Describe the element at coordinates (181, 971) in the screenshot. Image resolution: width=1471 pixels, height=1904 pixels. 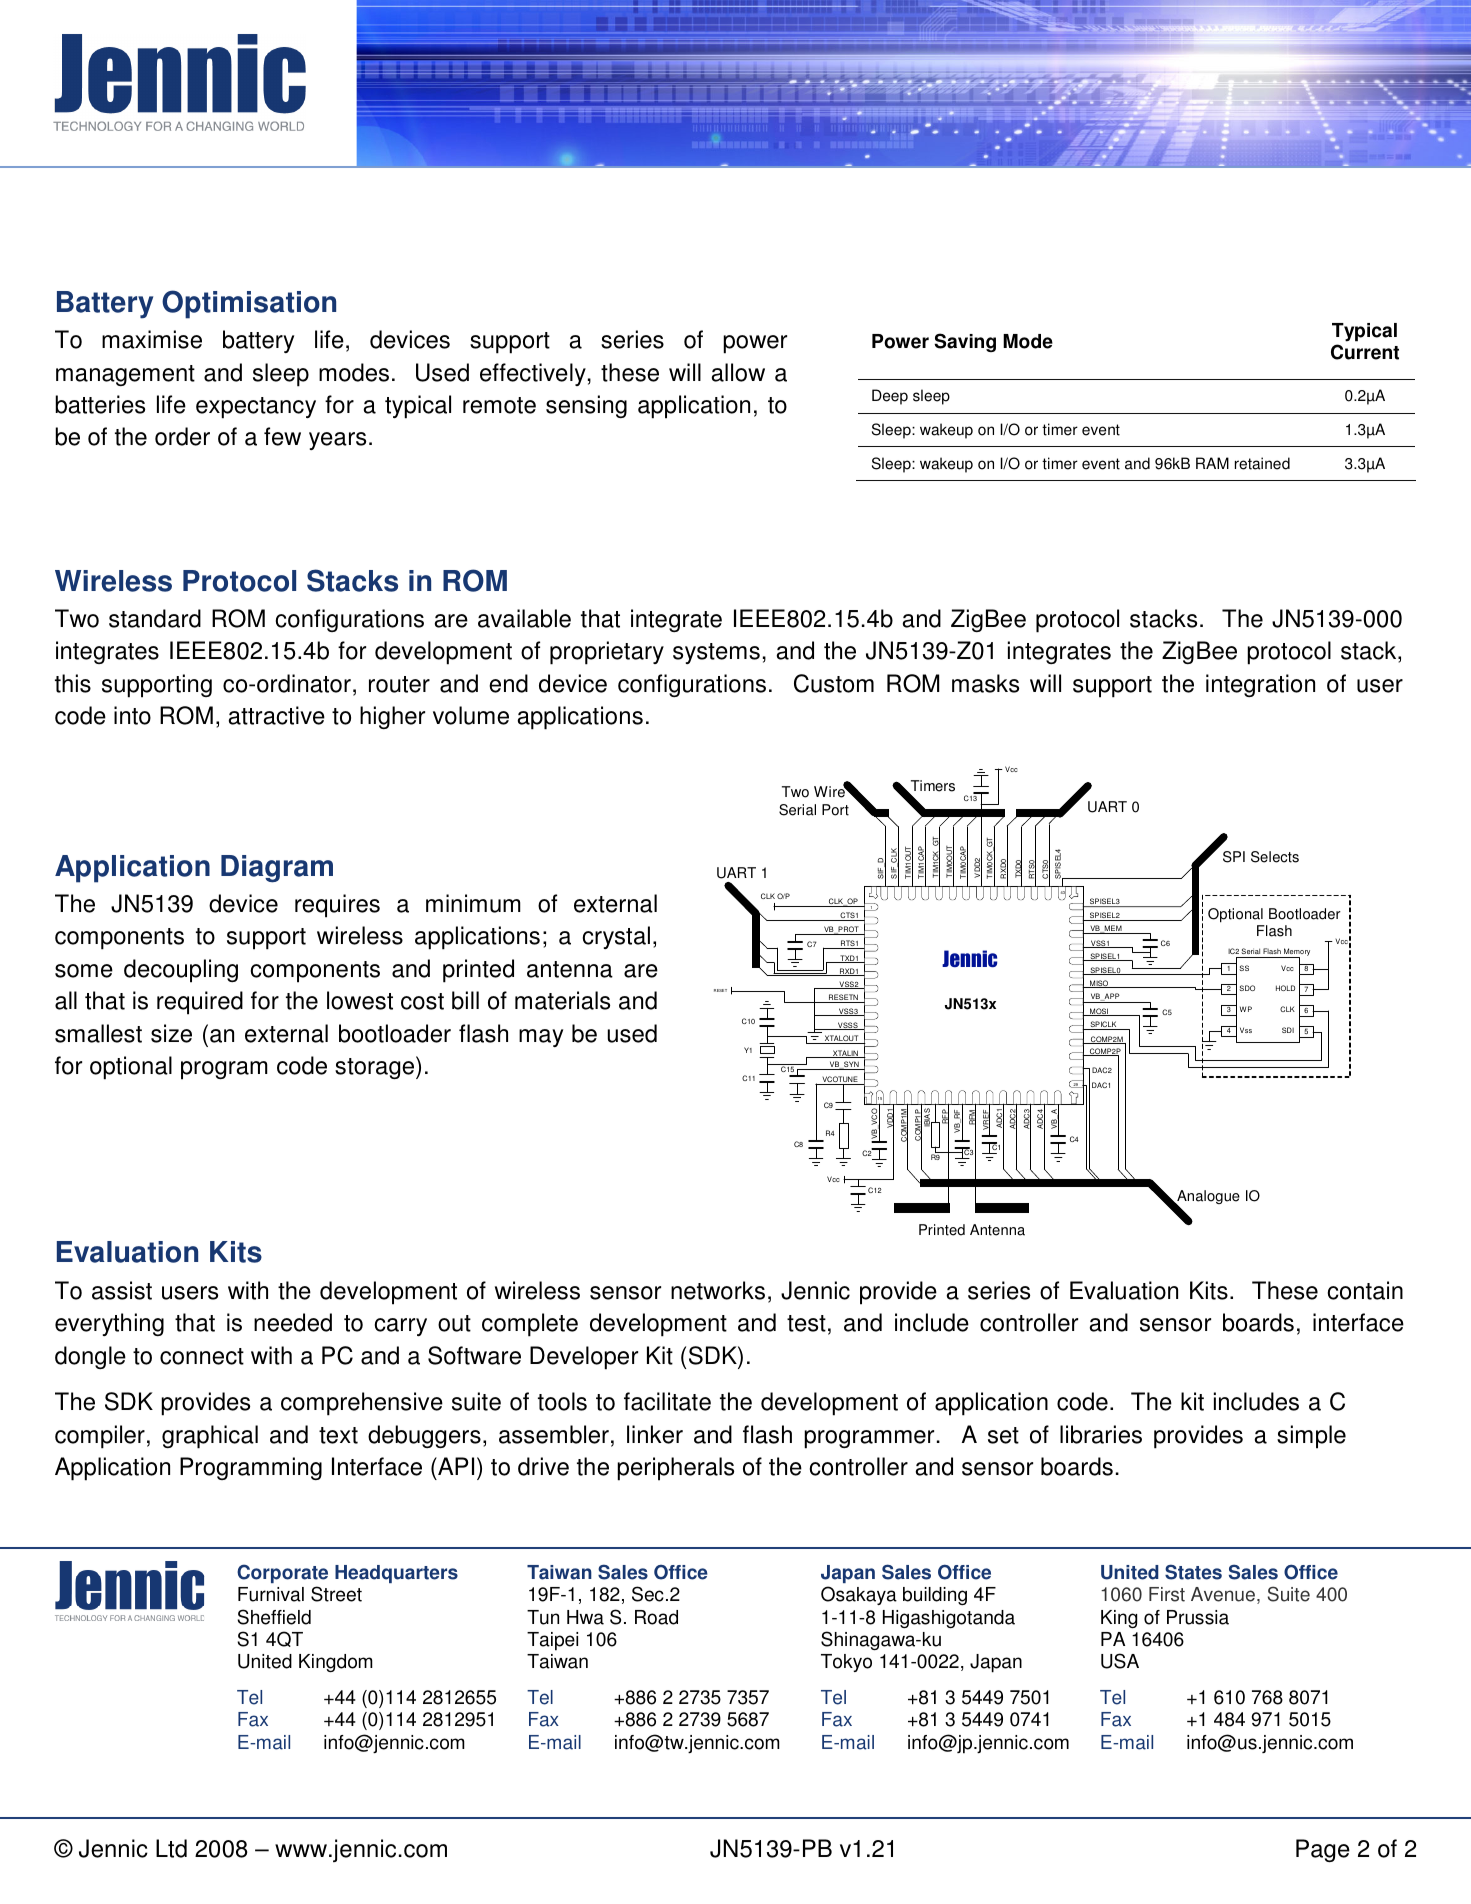
I see `decoupling` at that location.
